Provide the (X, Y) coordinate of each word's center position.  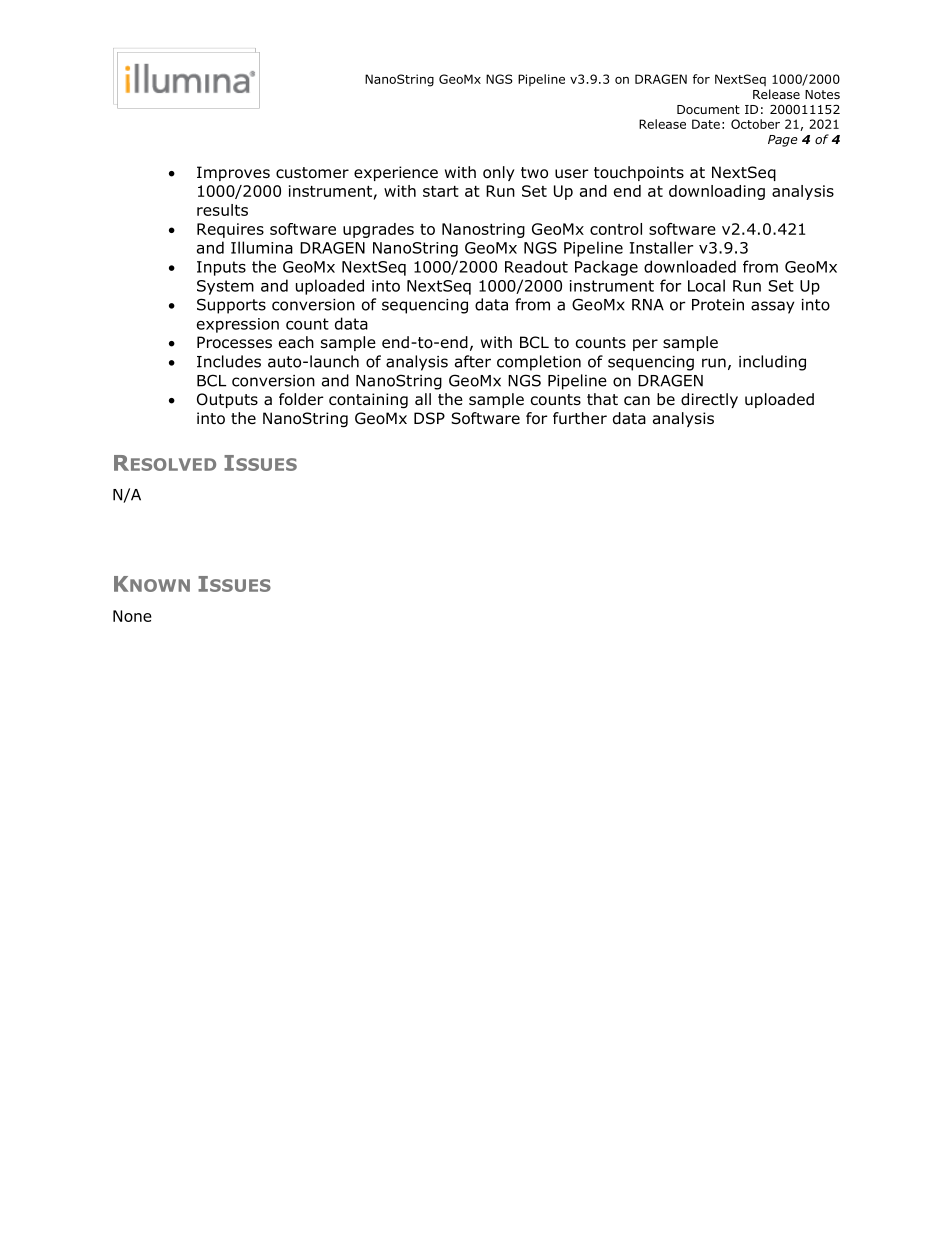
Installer (661, 247)
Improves (233, 173)
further (580, 418)
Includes (229, 361)
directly (709, 400)
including (772, 363)
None (132, 616)
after (473, 361)
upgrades (378, 230)
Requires (230, 230)
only (499, 173)
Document (708, 109)
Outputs (227, 400)
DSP (429, 418)
